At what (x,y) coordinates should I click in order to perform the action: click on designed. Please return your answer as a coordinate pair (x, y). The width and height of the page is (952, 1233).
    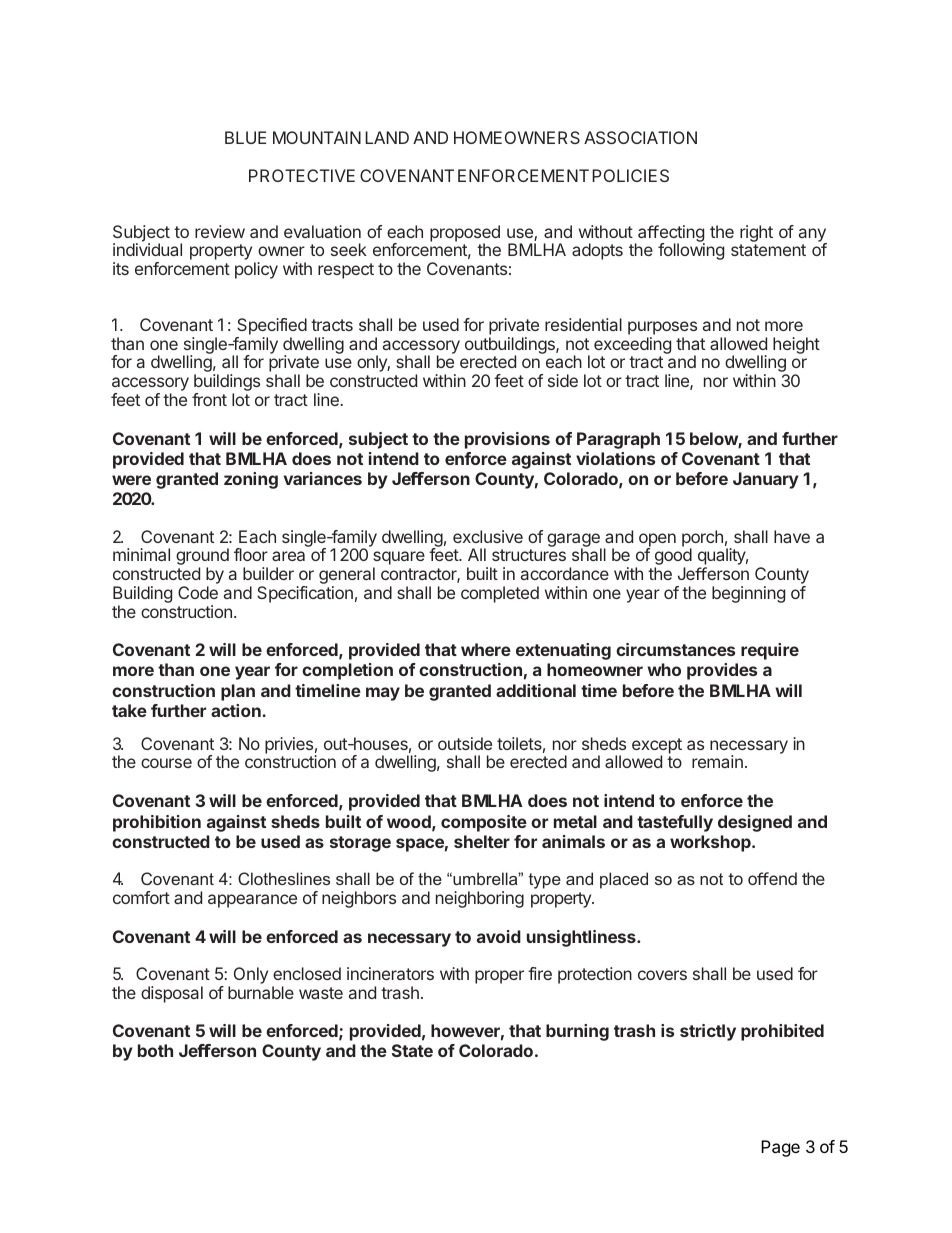
    Looking at the image, I should click on (755, 823).
